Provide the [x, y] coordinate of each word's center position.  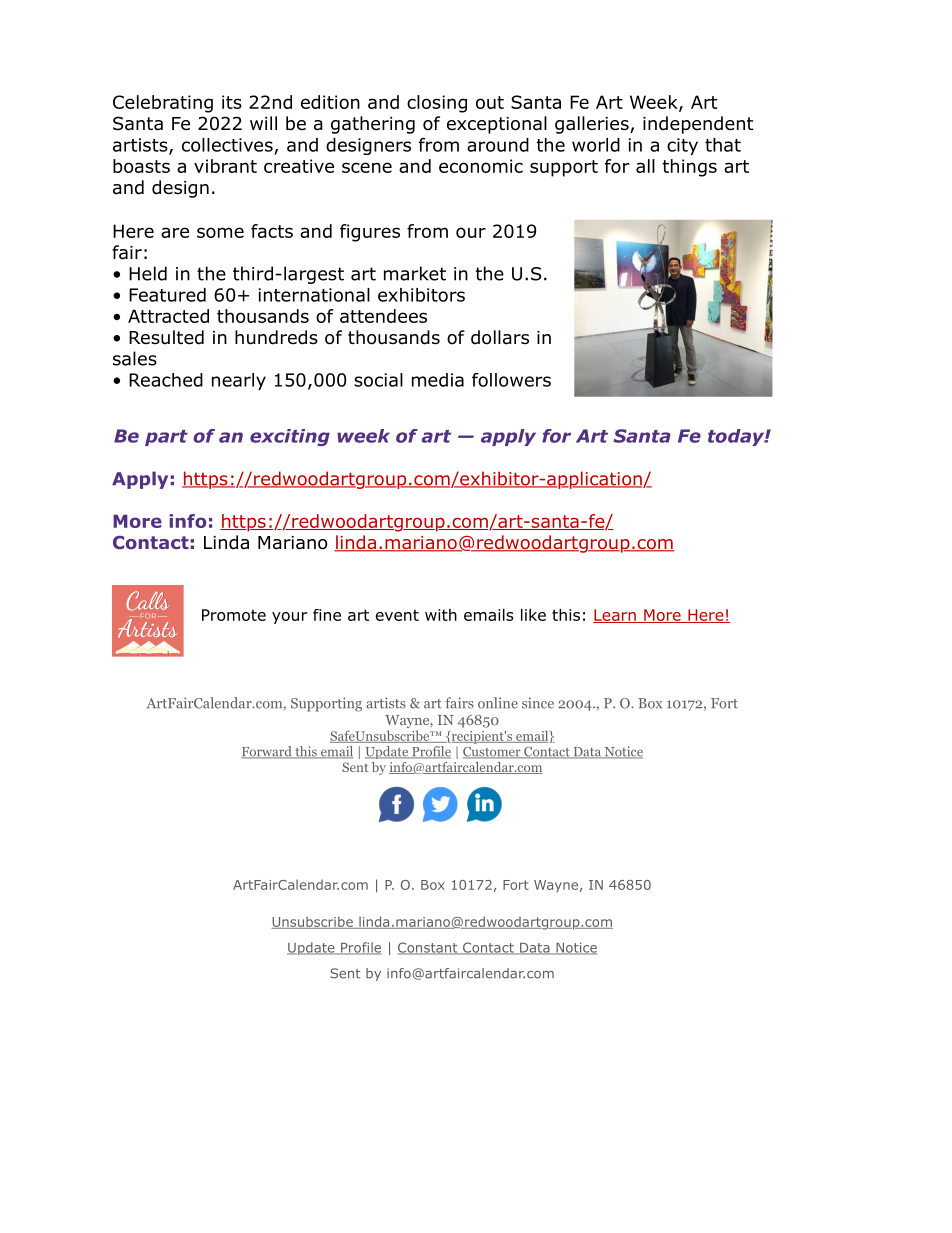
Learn [615, 616]
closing [437, 104]
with [441, 615]
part [166, 438]
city [682, 146]
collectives [227, 145]
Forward [267, 752]
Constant [429, 948]
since [538, 703]
